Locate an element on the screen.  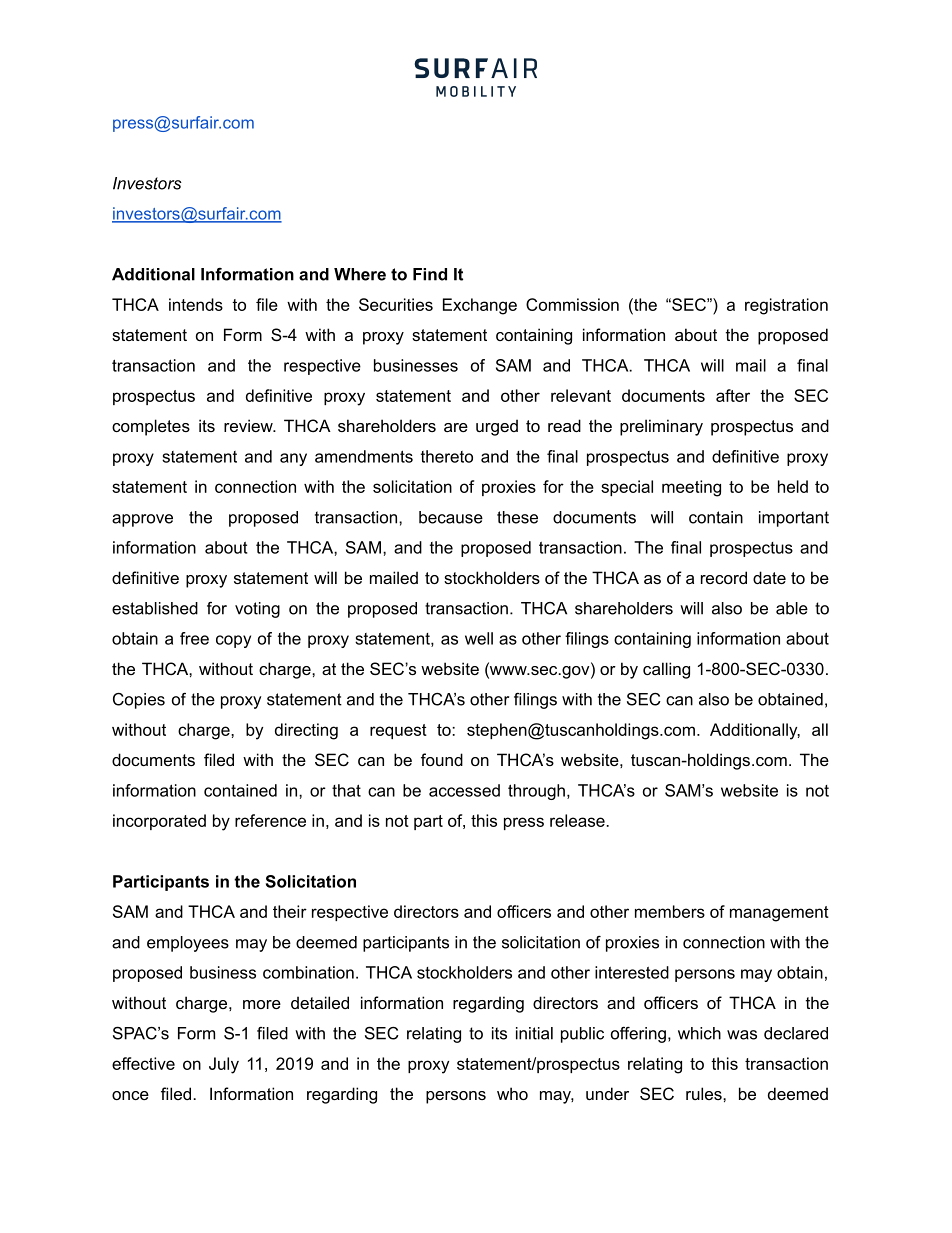
incorporated is located at coordinates (159, 822).
